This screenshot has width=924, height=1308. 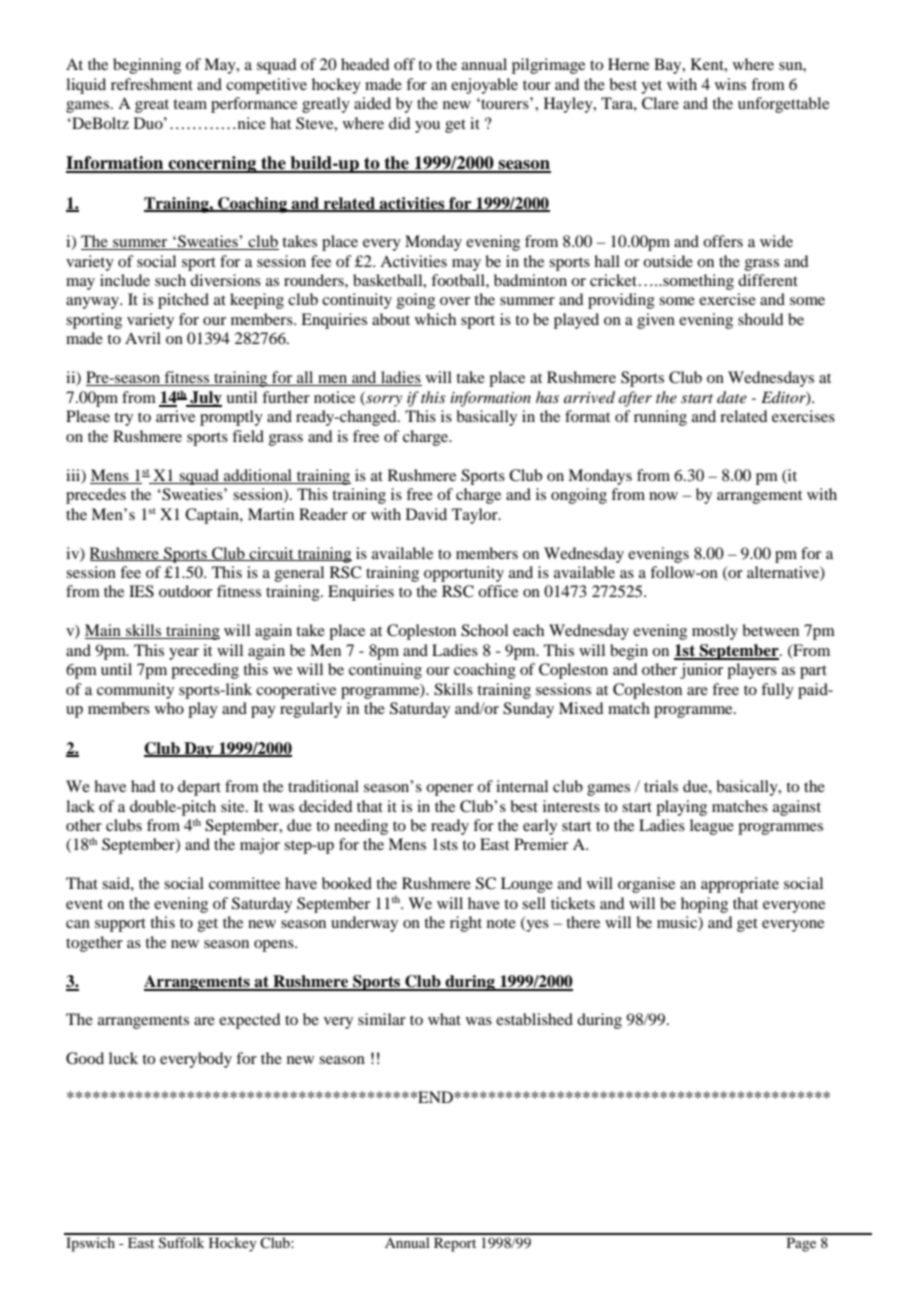 What do you see at coordinates (143, 786) in the screenshot?
I see `had` at bounding box center [143, 786].
